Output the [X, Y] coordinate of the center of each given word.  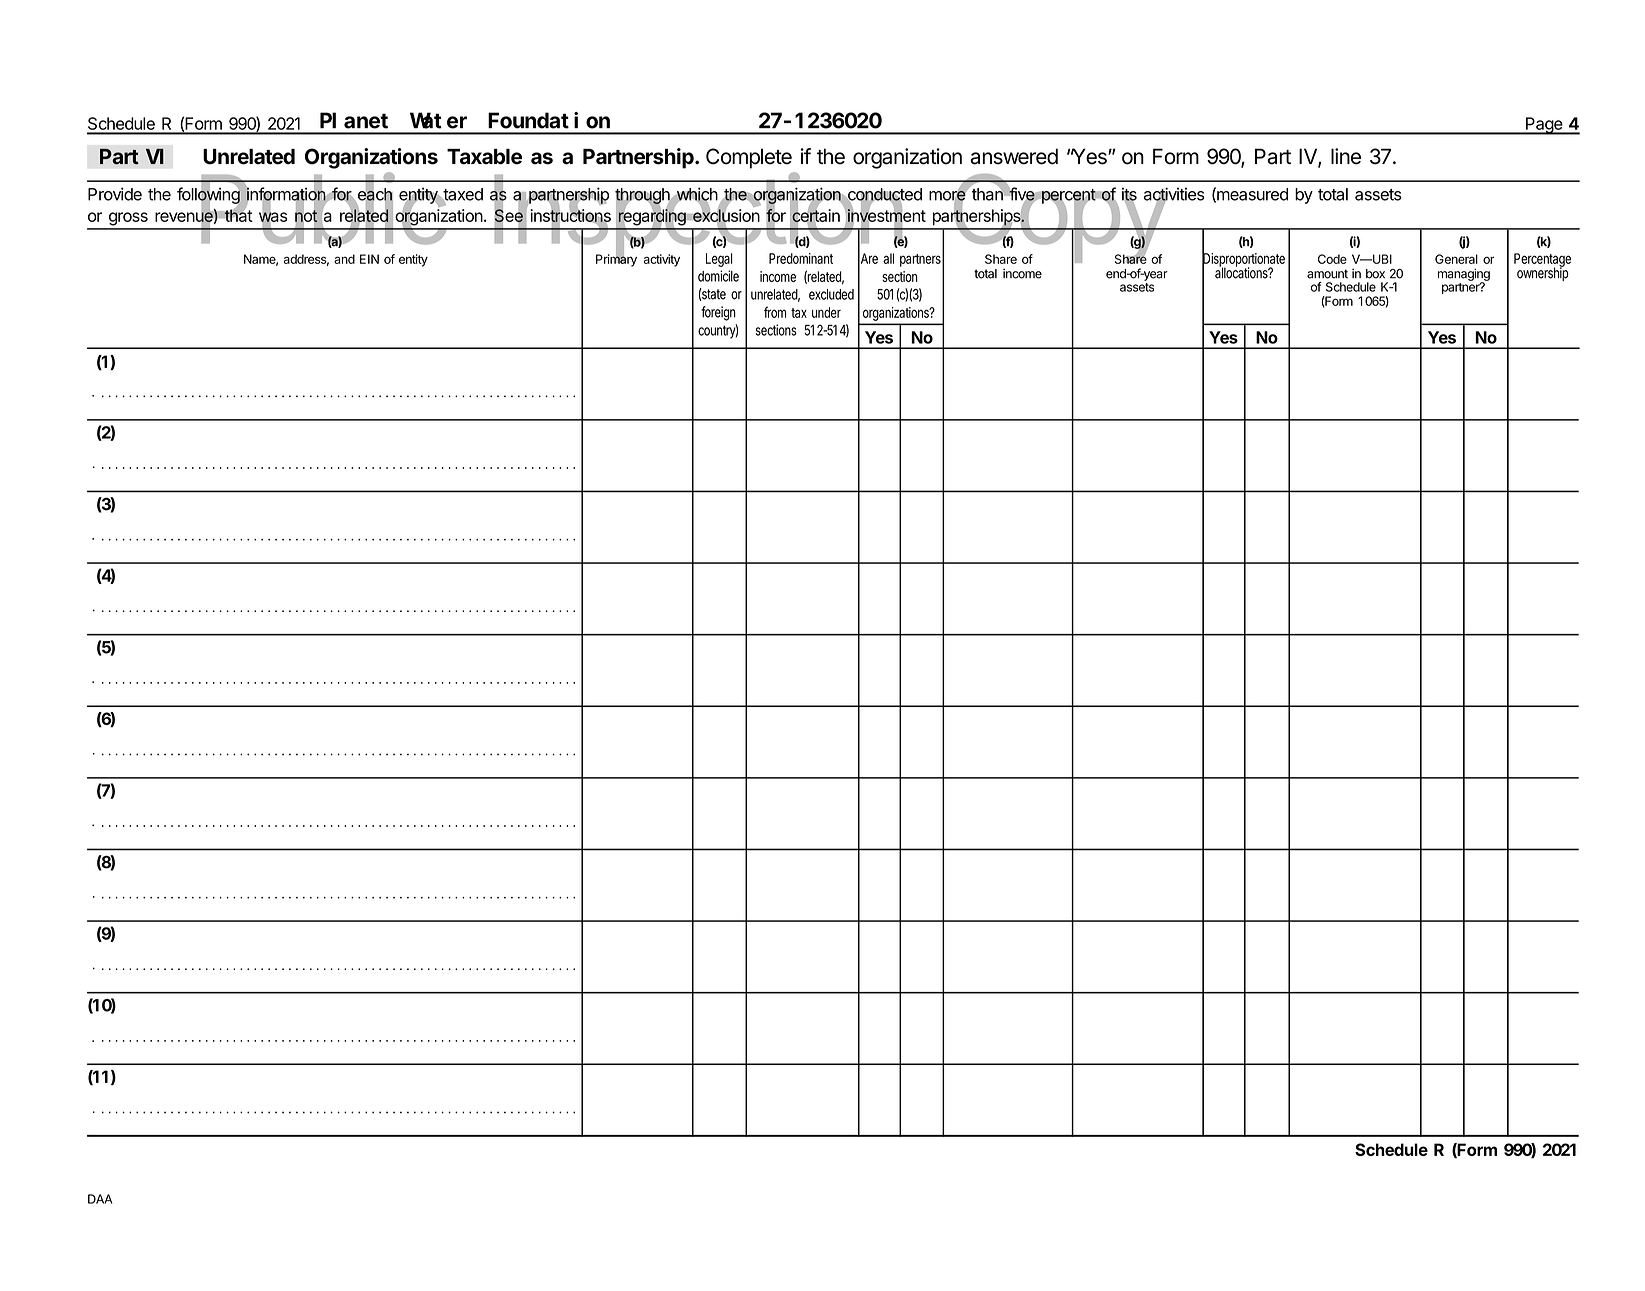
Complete [749, 158]
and [344, 259]
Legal [719, 260]
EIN [369, 259]
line [1346, 156]
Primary [616, 259]
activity [662, 260]
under [826, 312]
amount [1327, 274]
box [1375, 274]
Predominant [801, 258]
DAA [100, 1199]
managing [1464, 275]
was [273, 217]
